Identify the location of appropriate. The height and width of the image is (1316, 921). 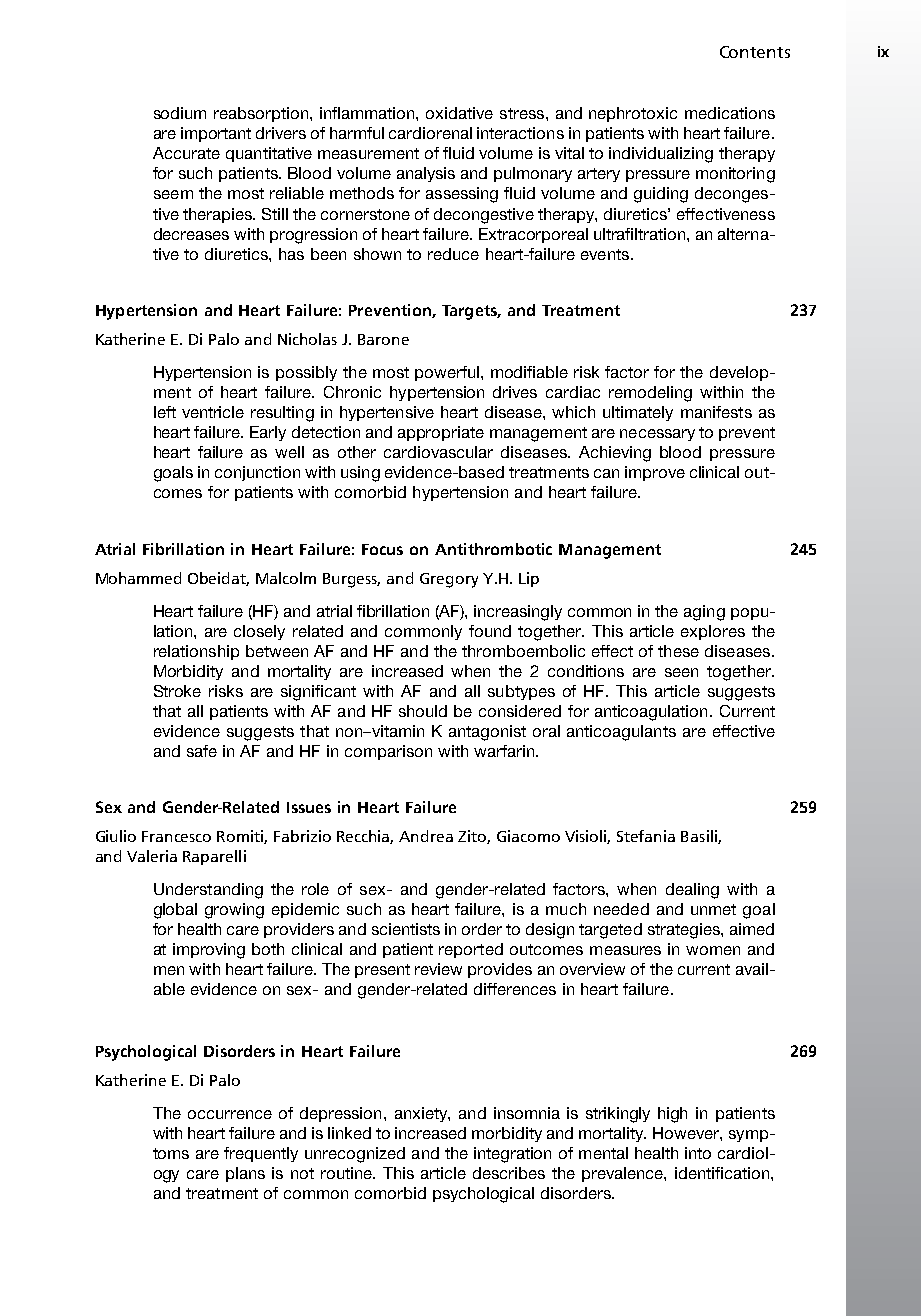
(441, 433).
